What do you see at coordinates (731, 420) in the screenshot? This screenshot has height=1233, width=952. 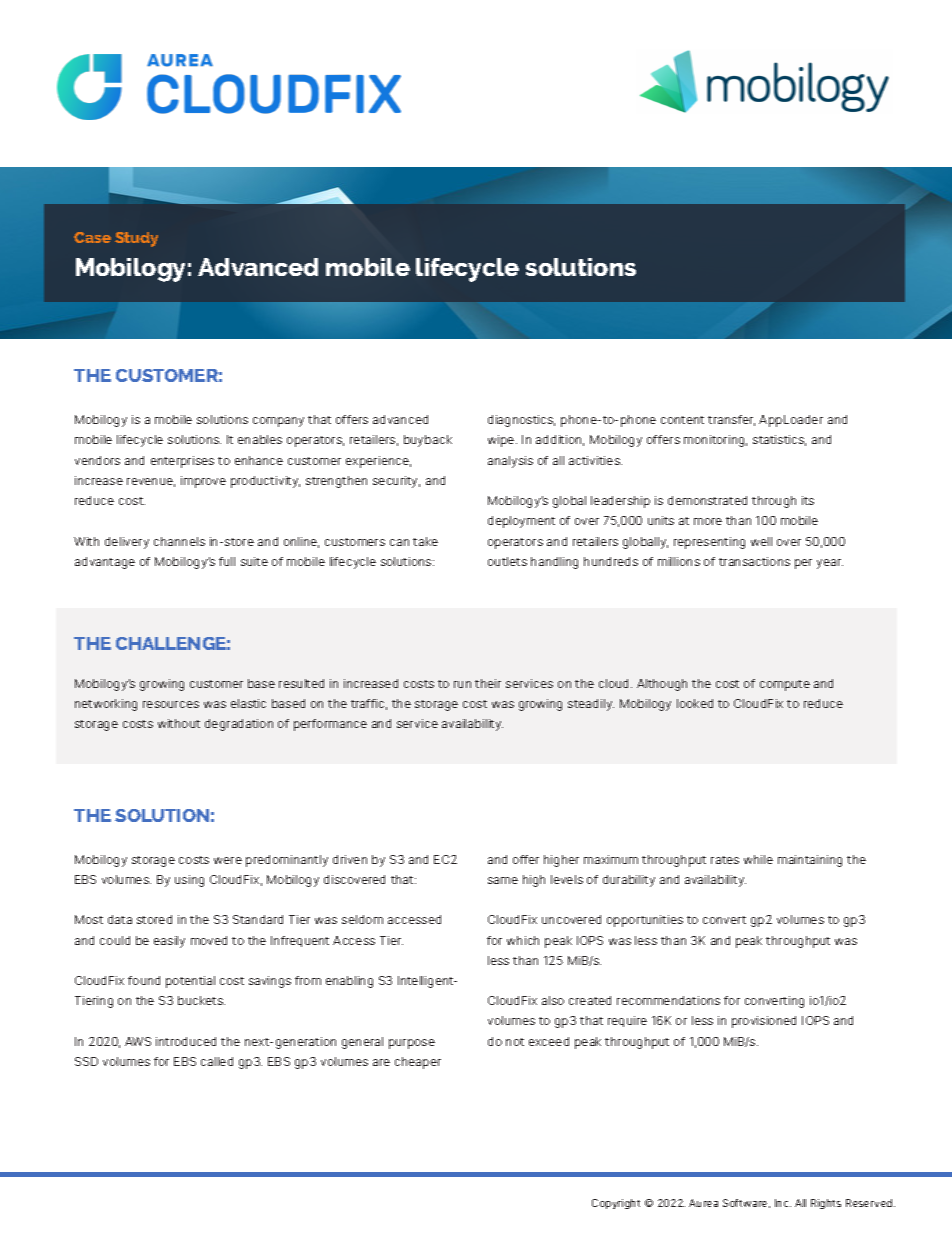 I see `transfer` at bounding box center [731, 420].
